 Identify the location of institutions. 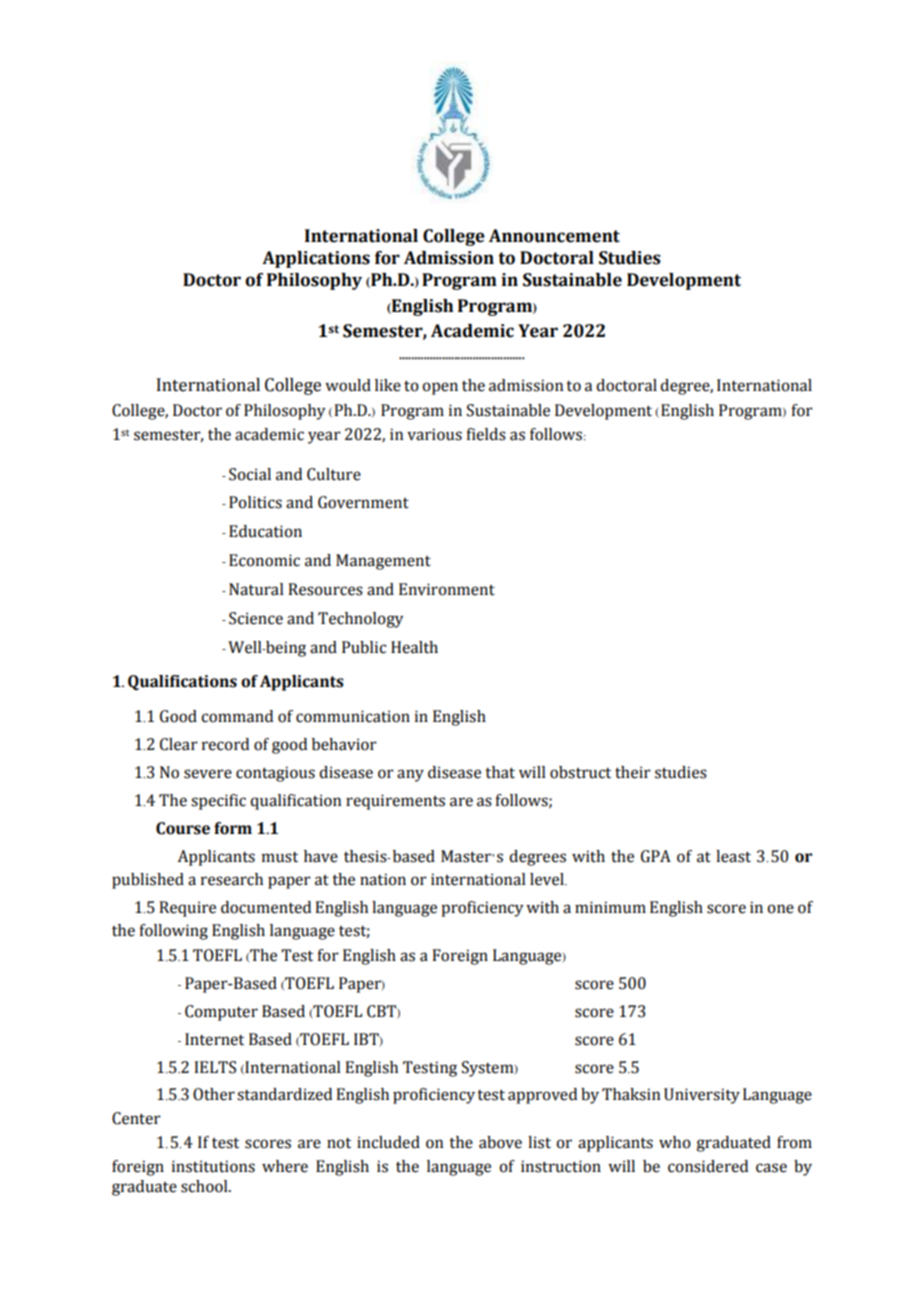
(213, 1166).
